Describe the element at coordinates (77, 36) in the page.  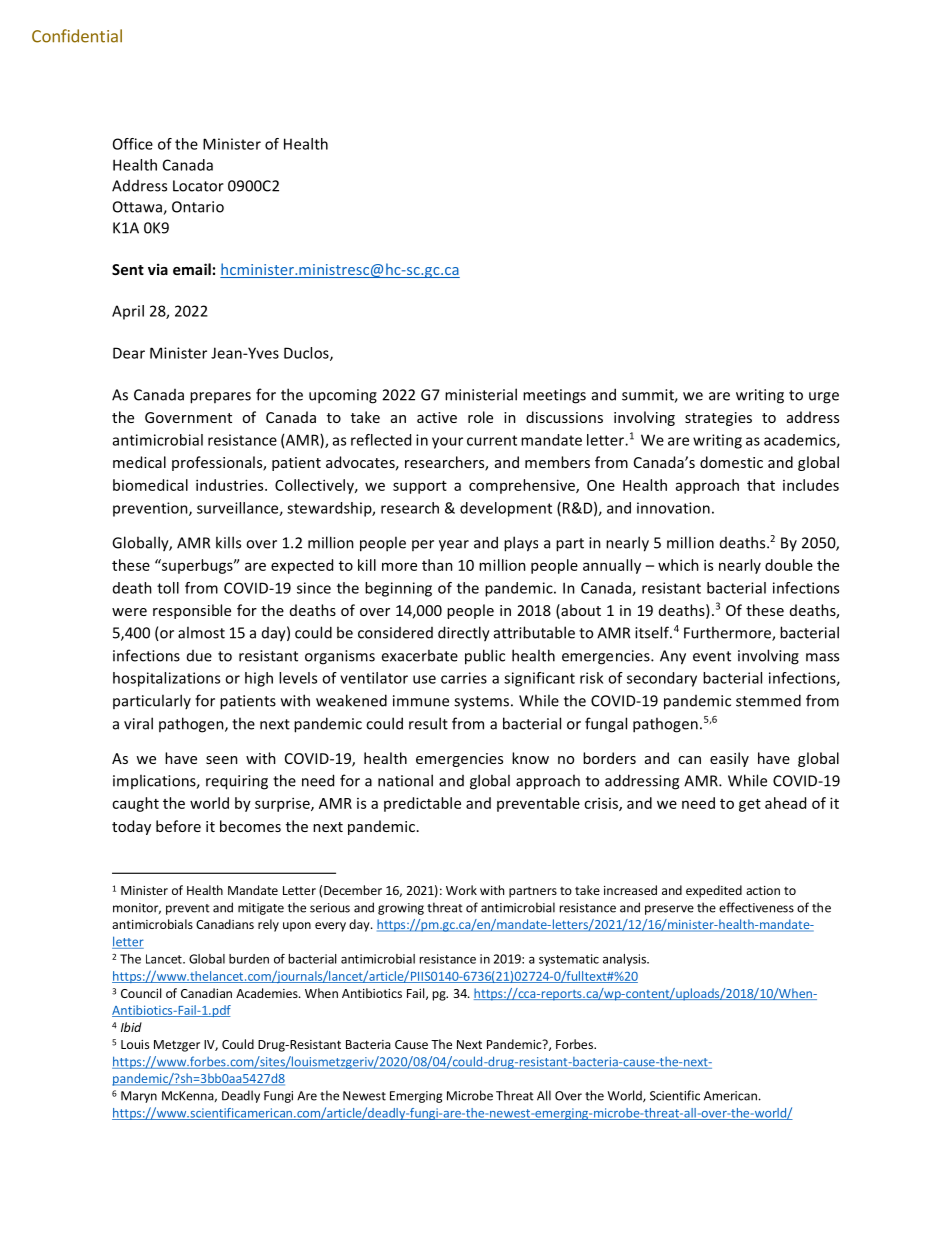
I see `Confidential` at that location.
